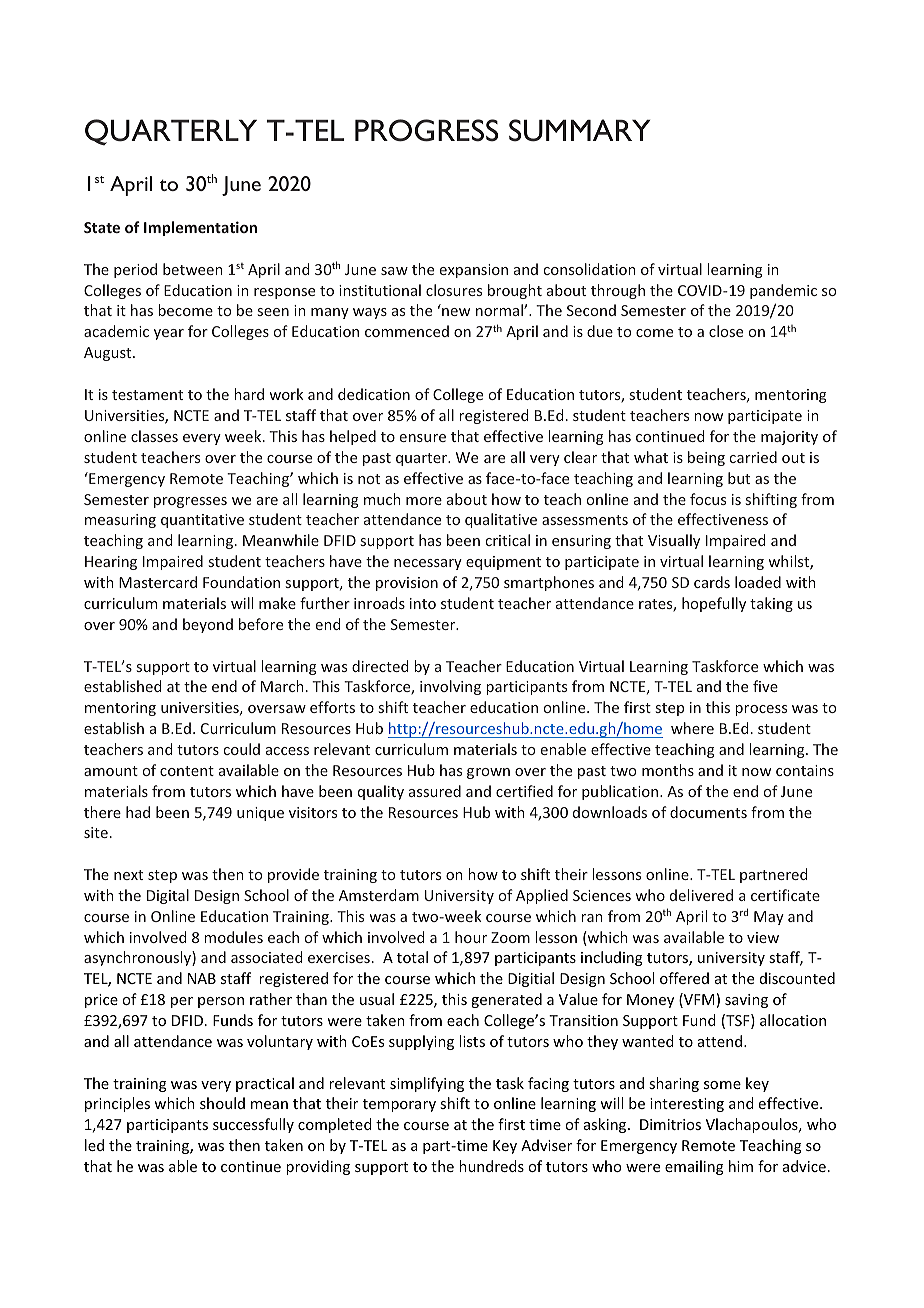 The image size is (924, 1308). What do you see at coordinates (200, 228) in the page?
I see `Implementation` at bounding box center [200, 228].
